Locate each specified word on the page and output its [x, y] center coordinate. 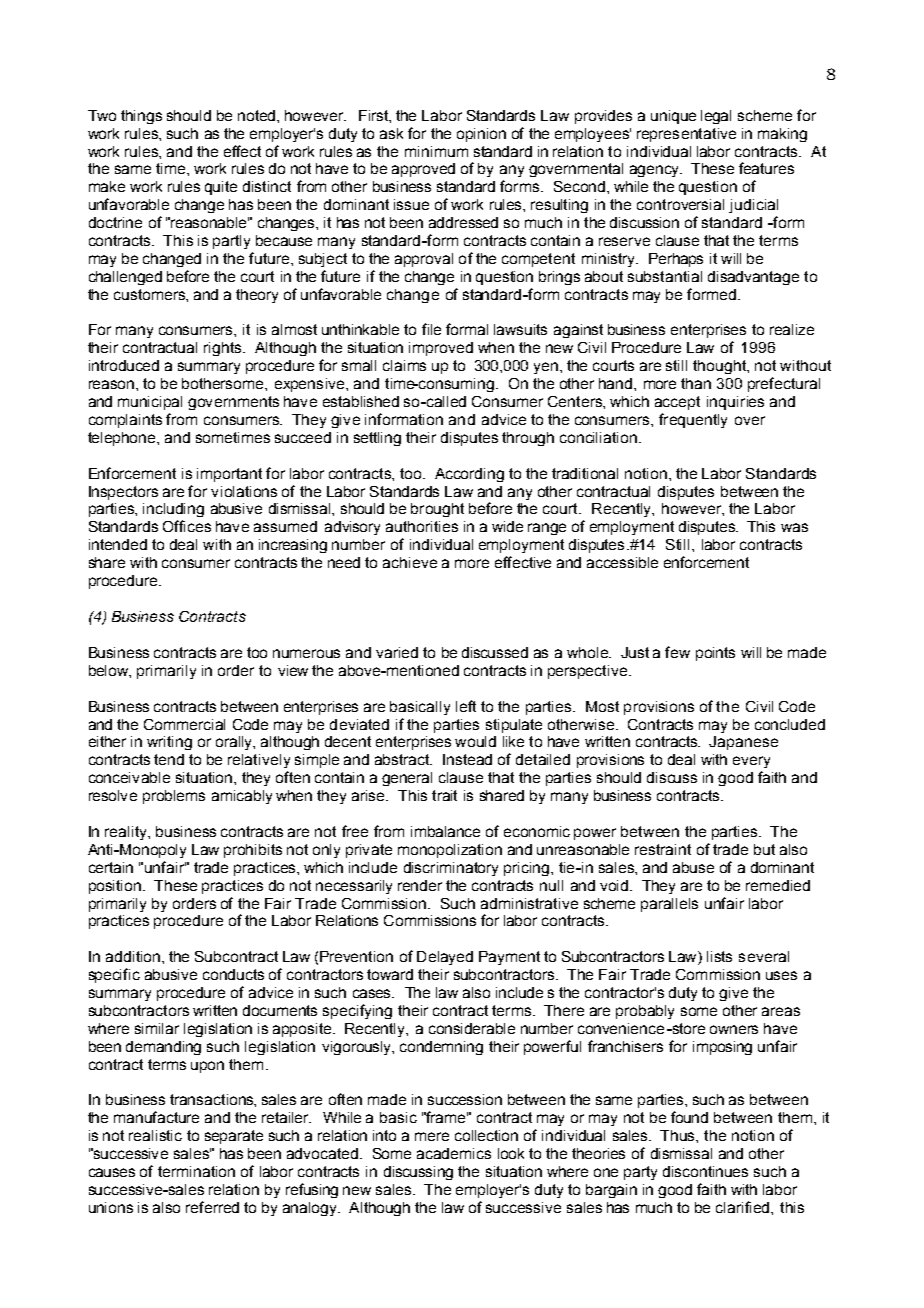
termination [196, 1171]
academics [454, 1153]
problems [174, 797]
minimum [436, 151]
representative [686, 135]
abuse [693, 867]
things [141, 117]
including [173, 510]
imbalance [445, 831]
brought [437, 510]
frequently [693, 420]
